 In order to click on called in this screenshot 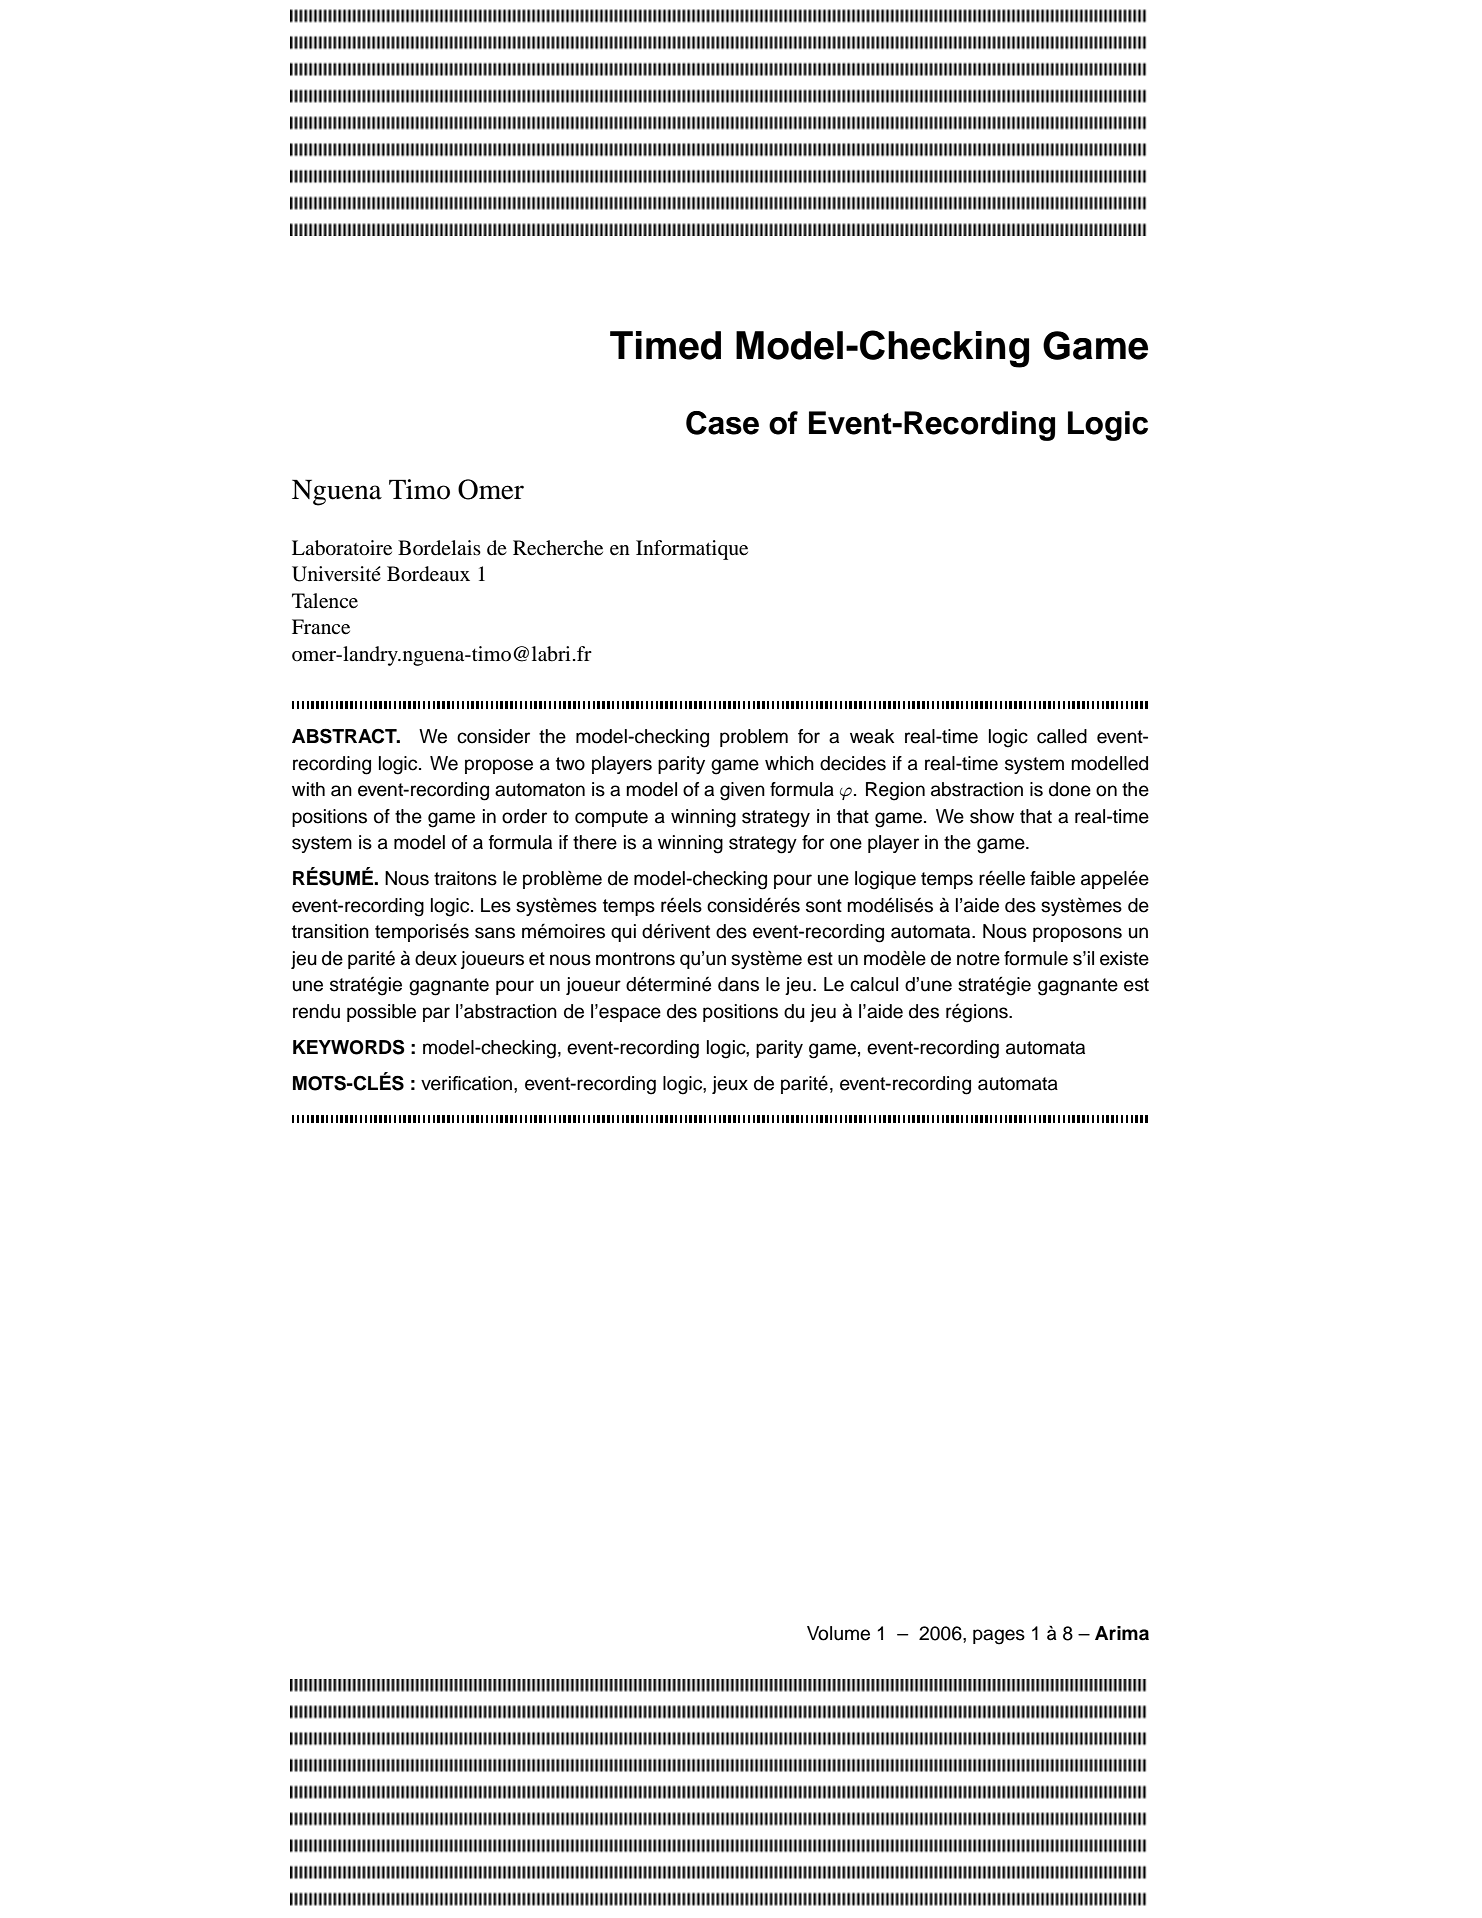, I will do `click(1062, 736)`.
